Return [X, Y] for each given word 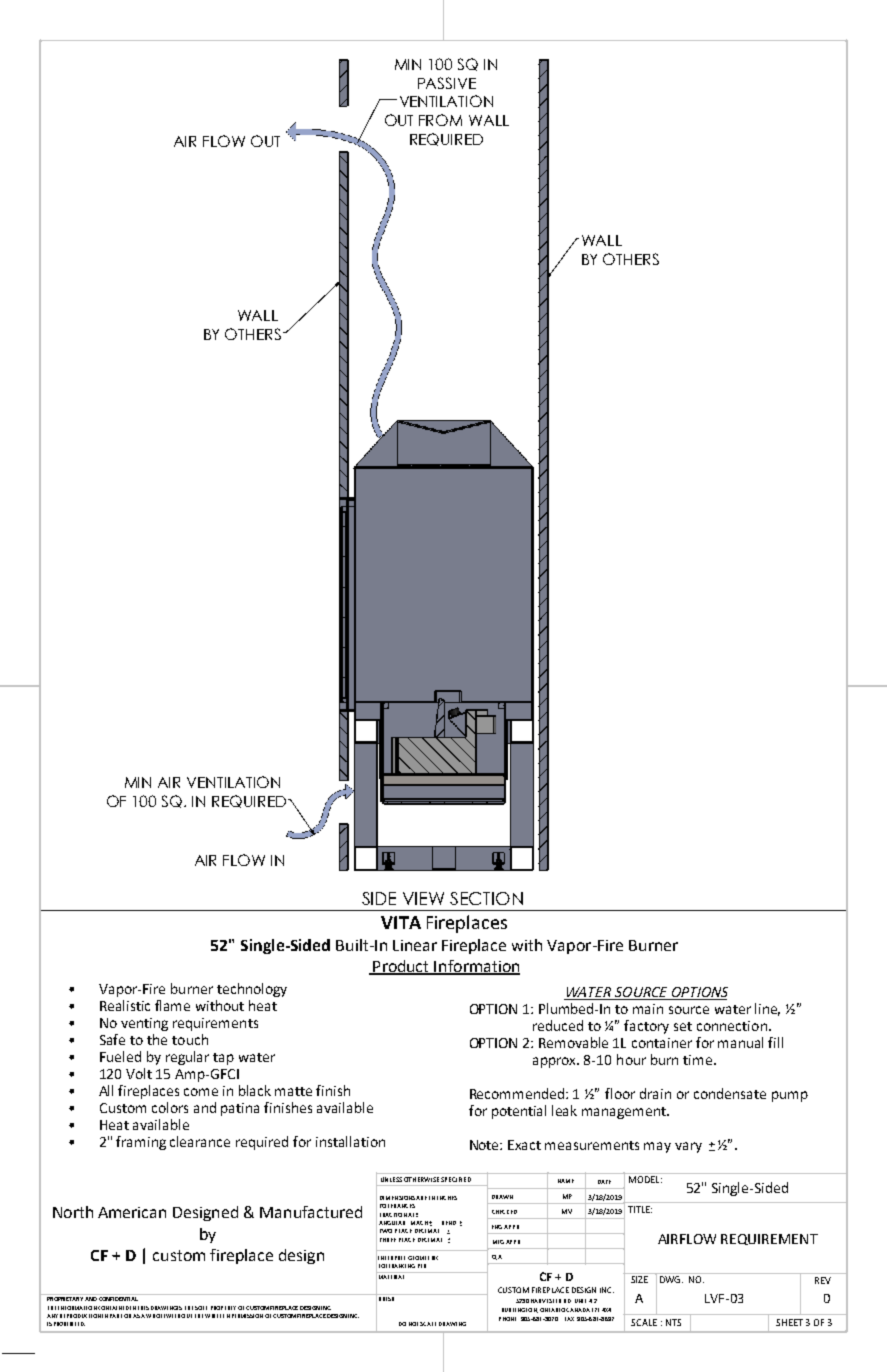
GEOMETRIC [423, 1258]
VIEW [423, 898]
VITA [401, 922]
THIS [143, 1308]
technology [252, 990]
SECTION [486, 898]
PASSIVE [447, 83]
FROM [440, 120]
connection [732, 1026]
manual [740, 1042]
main [648, 1009]
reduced [558, 1025]
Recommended [518, 1093]
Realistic [125, 1005]
